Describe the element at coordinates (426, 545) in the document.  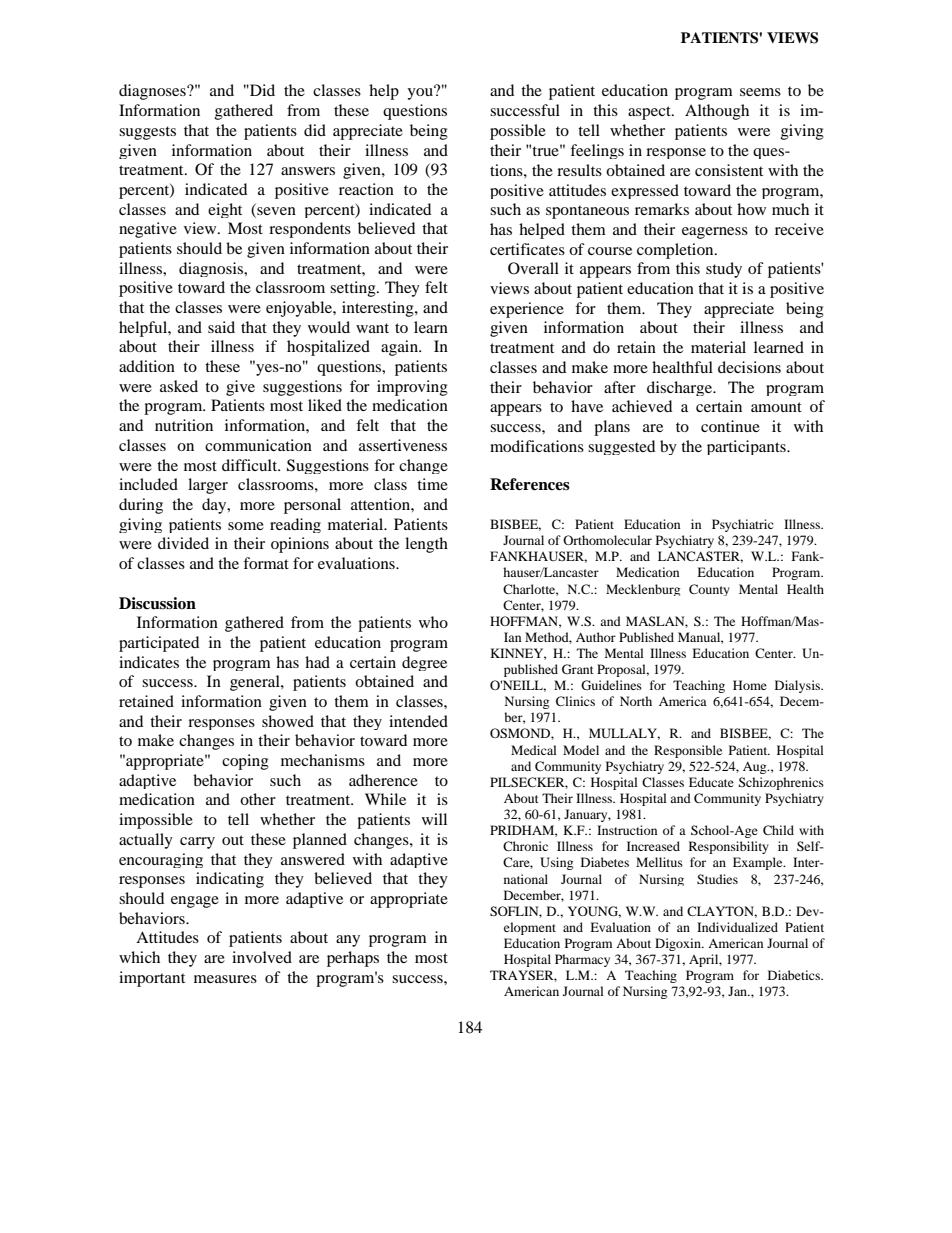
I see `length` at that location.
